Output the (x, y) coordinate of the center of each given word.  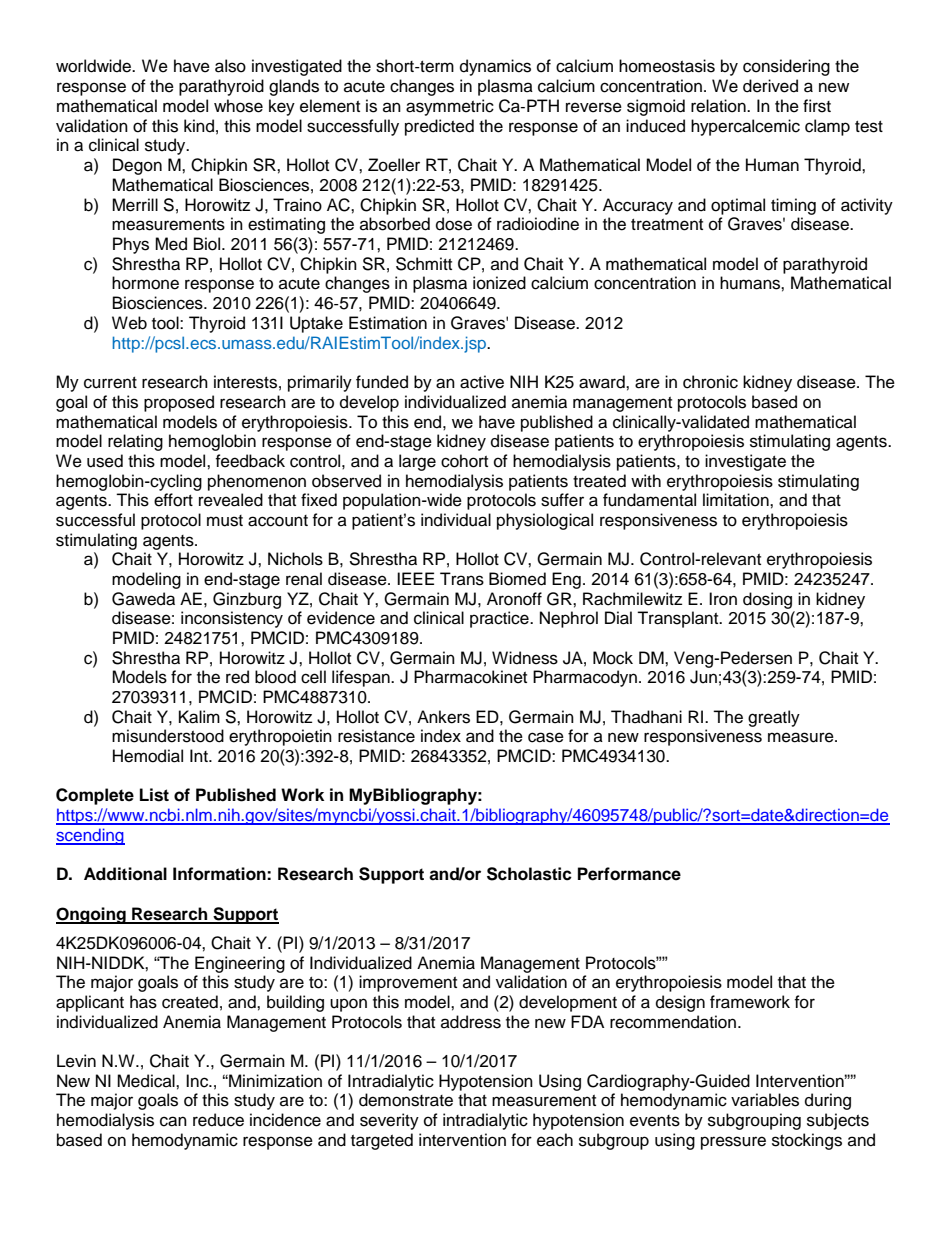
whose (238, 106)
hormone (145, 283)
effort (173, 500)
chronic (710, 382)
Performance (629, 874)
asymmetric (450, 107)
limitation (737, 500)
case (546, 737)
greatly (774, 718)
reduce (218, 1120)
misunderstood (168, 736)
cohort (464, 461)
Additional (125, 874)
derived (770, 86)
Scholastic (529, 874)
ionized (499, 283)
